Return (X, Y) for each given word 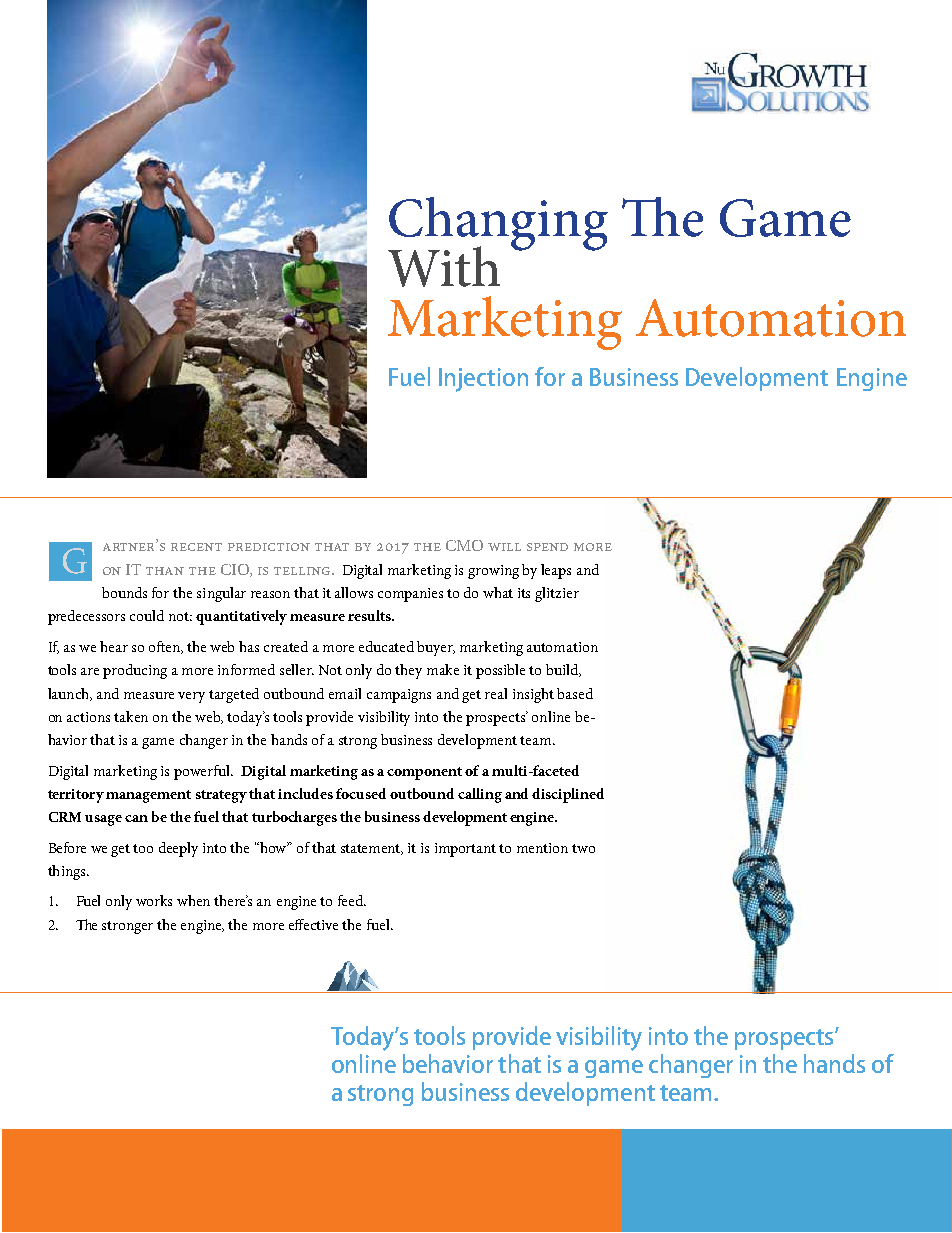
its (524, 593)
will (504, 547)
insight (533, 695)
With (444, 266)
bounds (124, 592)
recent (196, 547)
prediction (269, 547)
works (154, 900)
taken (131, 716)
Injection (483, 380)
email (345, 693)
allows (354, 592)
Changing (498, 225)
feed (352, 900)
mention (542, 848)
